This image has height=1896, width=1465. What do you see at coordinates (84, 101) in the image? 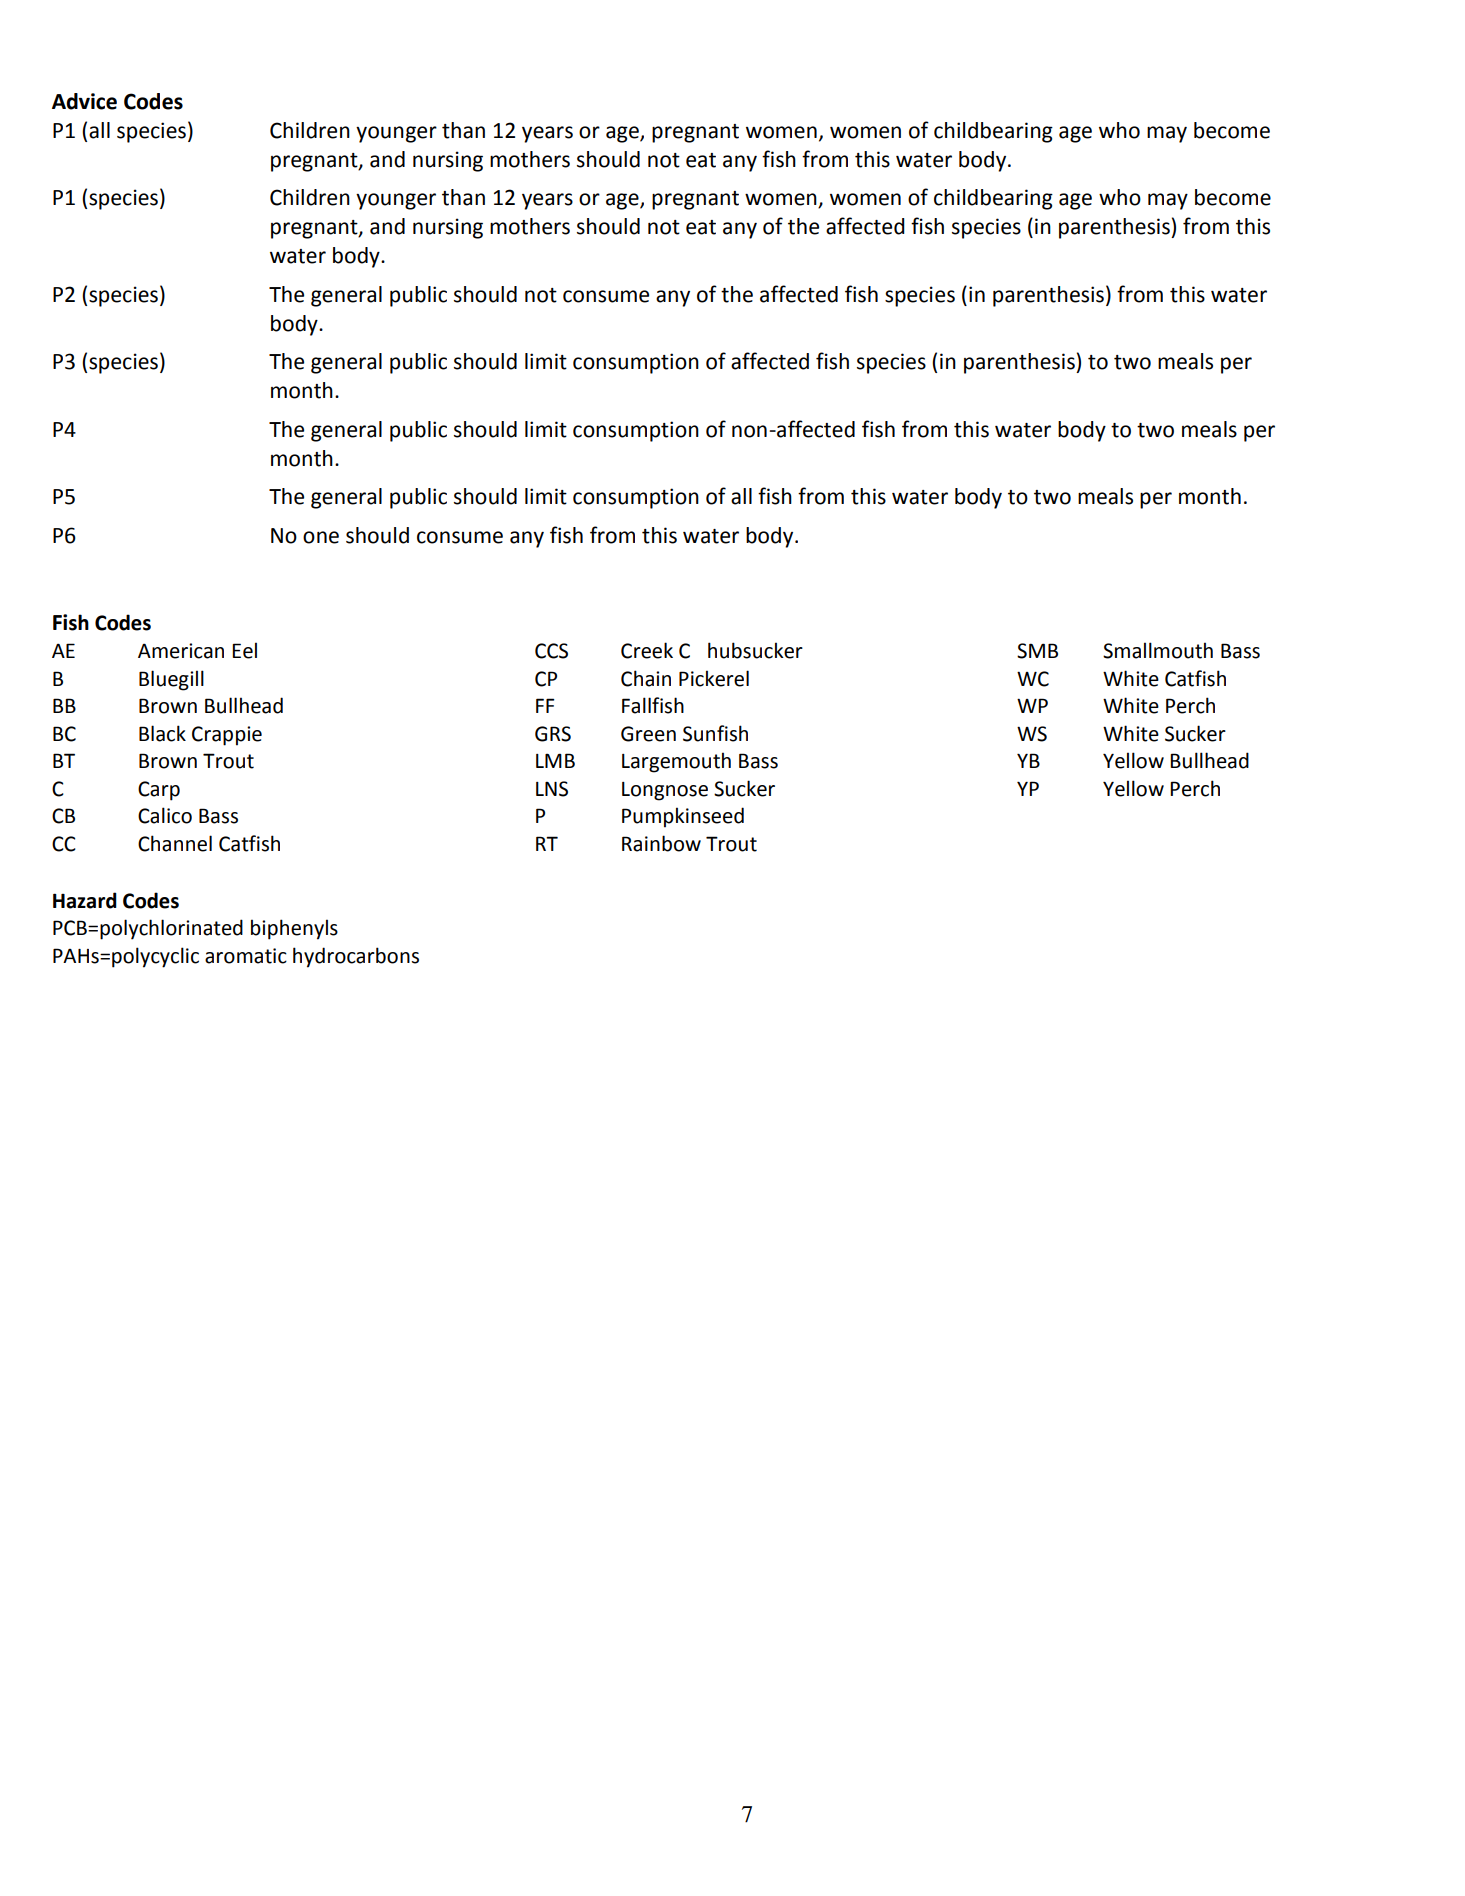
I see `Advice` at bounding box center [84, 101].
